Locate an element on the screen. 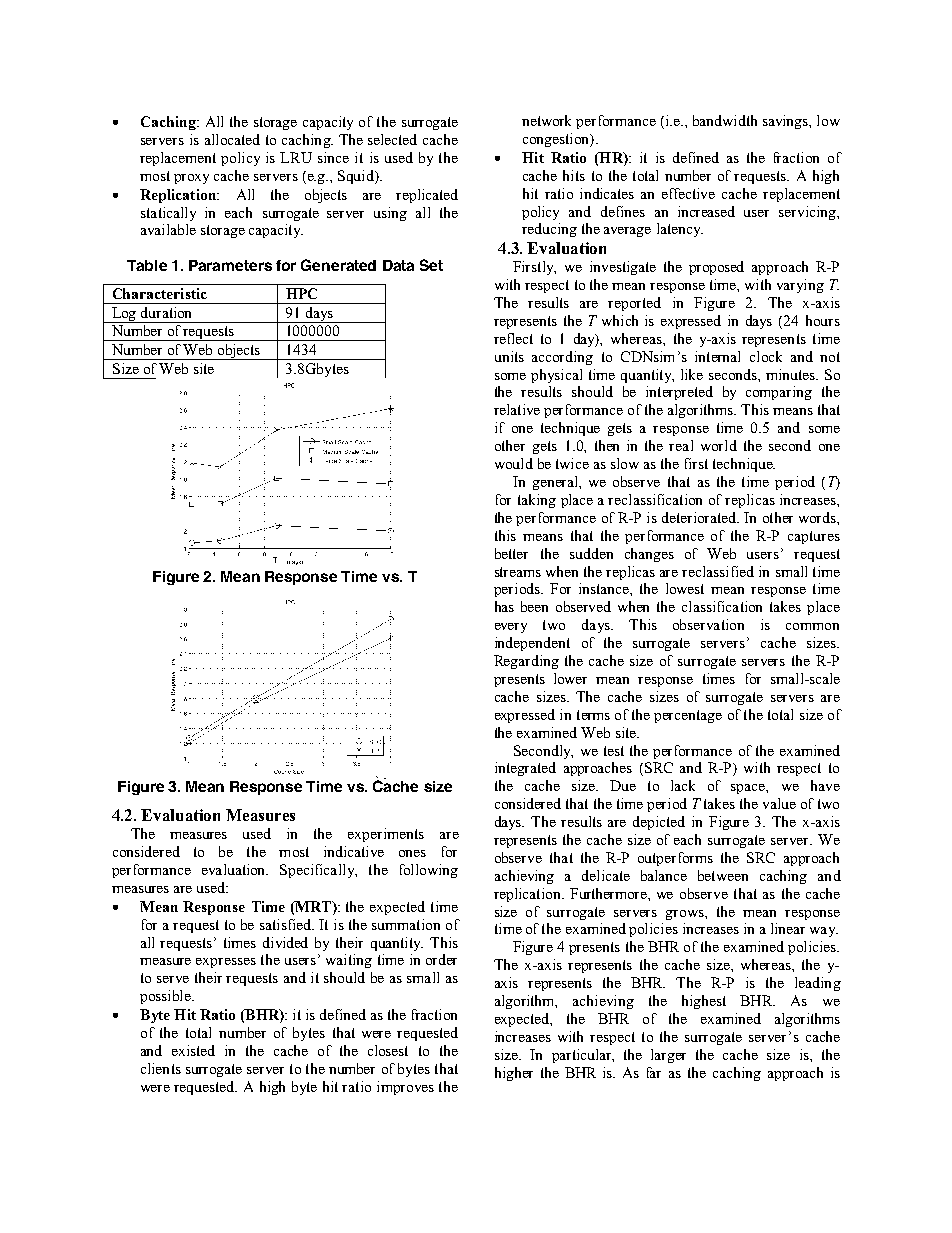 The width and height of the screenshot is (952, 1233). bandwidth is located at coordinates (725, 120).
